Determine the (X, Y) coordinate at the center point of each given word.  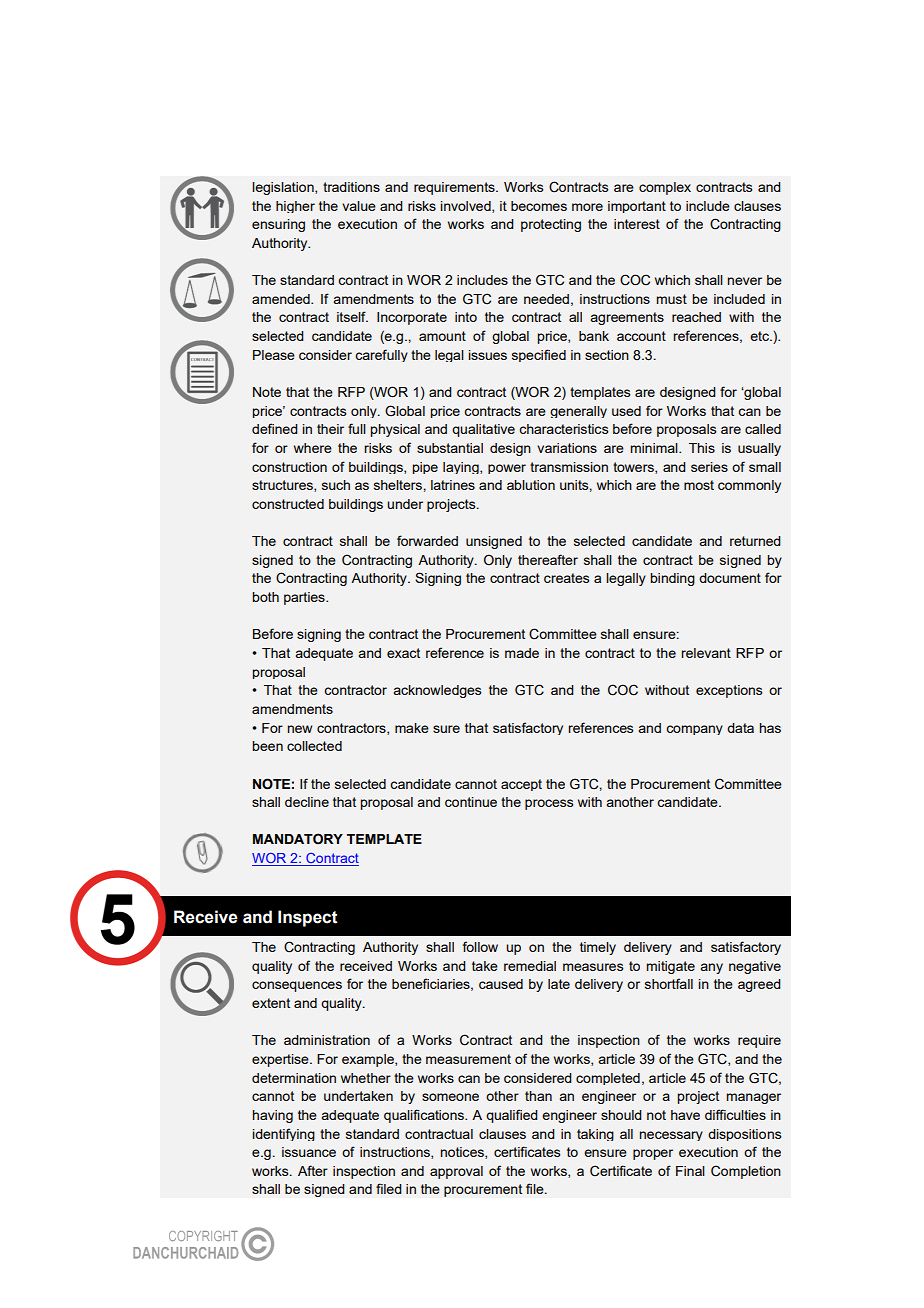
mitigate (671, 967)
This (702, 448)
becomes (539, 206)
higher (295, 207)
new (300, 729)
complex (665, 188)
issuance (309, 1152)
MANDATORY (298, 839)
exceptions (729, 691)
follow (480, 946)
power (507, 469)
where (313, 448)
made (522, 653)
